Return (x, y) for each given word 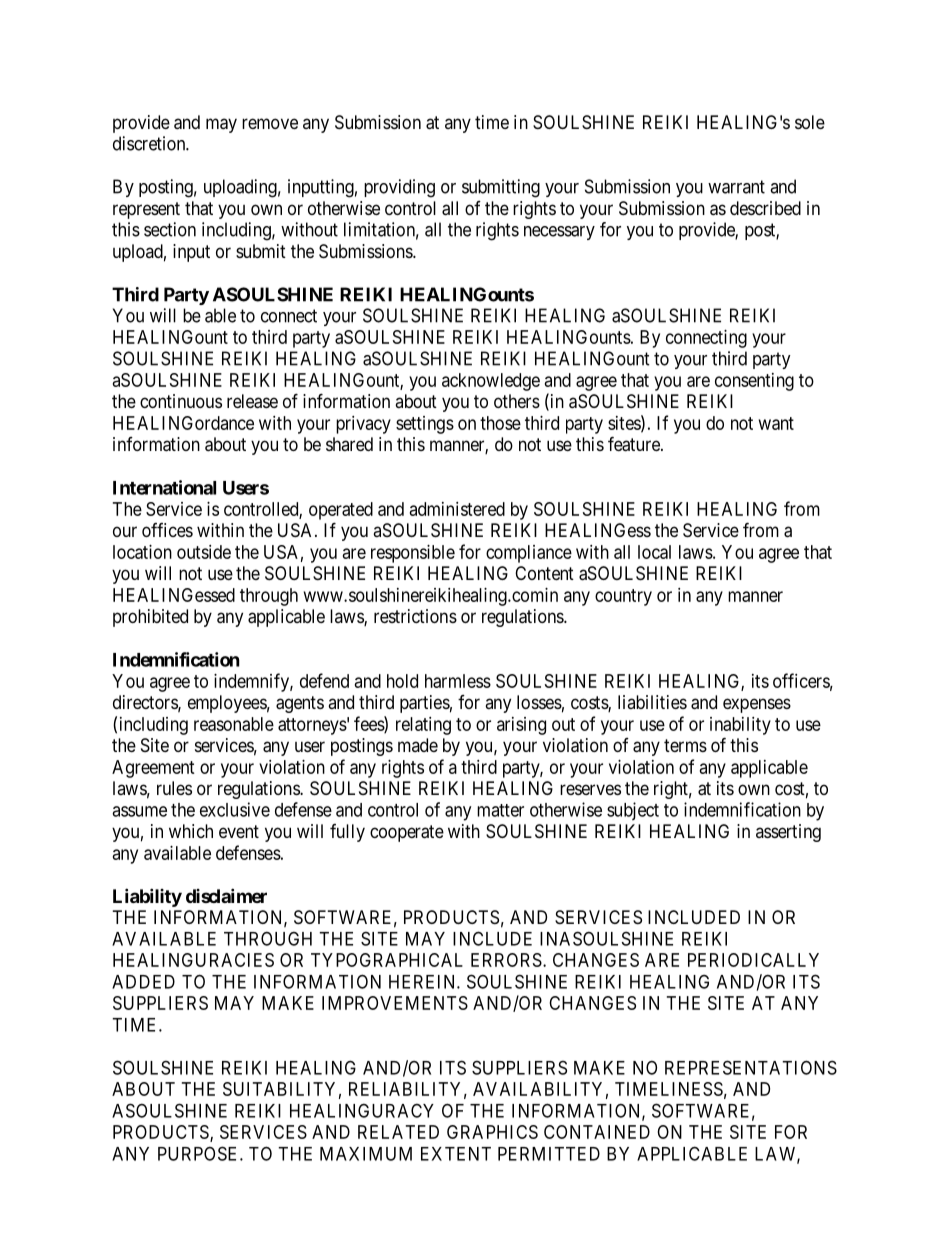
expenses (757, 705)
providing (399, 188)
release (252, 401)
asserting (788, 833)
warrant (736, 187)
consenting (754, 382)
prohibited (150, 618)
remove (270, 123)
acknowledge (491, 382)
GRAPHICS (492, 1132)
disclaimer (226, 895)
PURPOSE (199, 1153)
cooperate (407, 833)
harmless (458, 681)
